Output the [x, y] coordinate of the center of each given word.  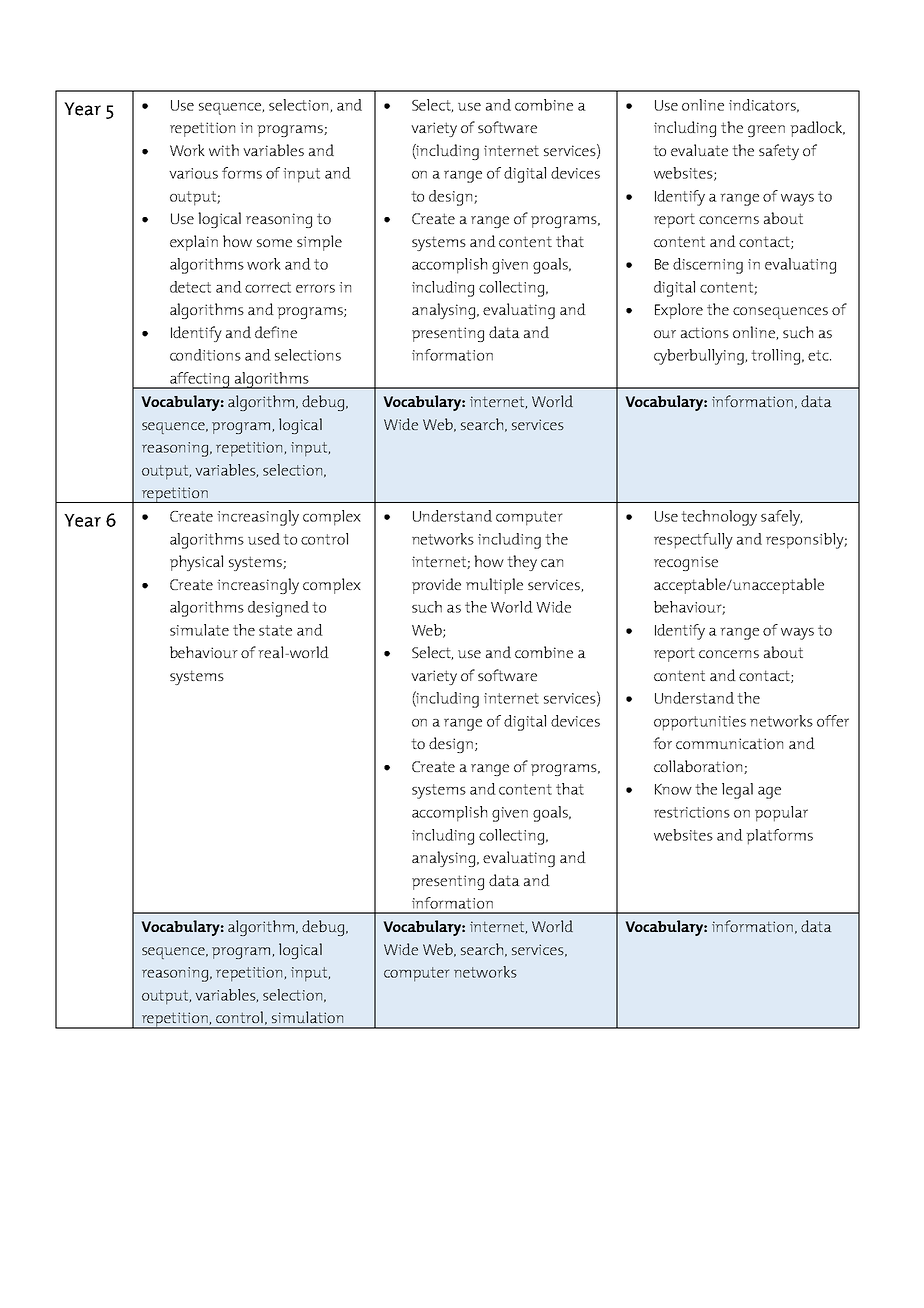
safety [779, 152]
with [224, 150]
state [275, 630]
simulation [307, 1017]
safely [781, 518]
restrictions [692, 812]
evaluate [699, 150]
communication [729, 743]
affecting [200, 380]
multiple [494, 586]
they [522, 563]
